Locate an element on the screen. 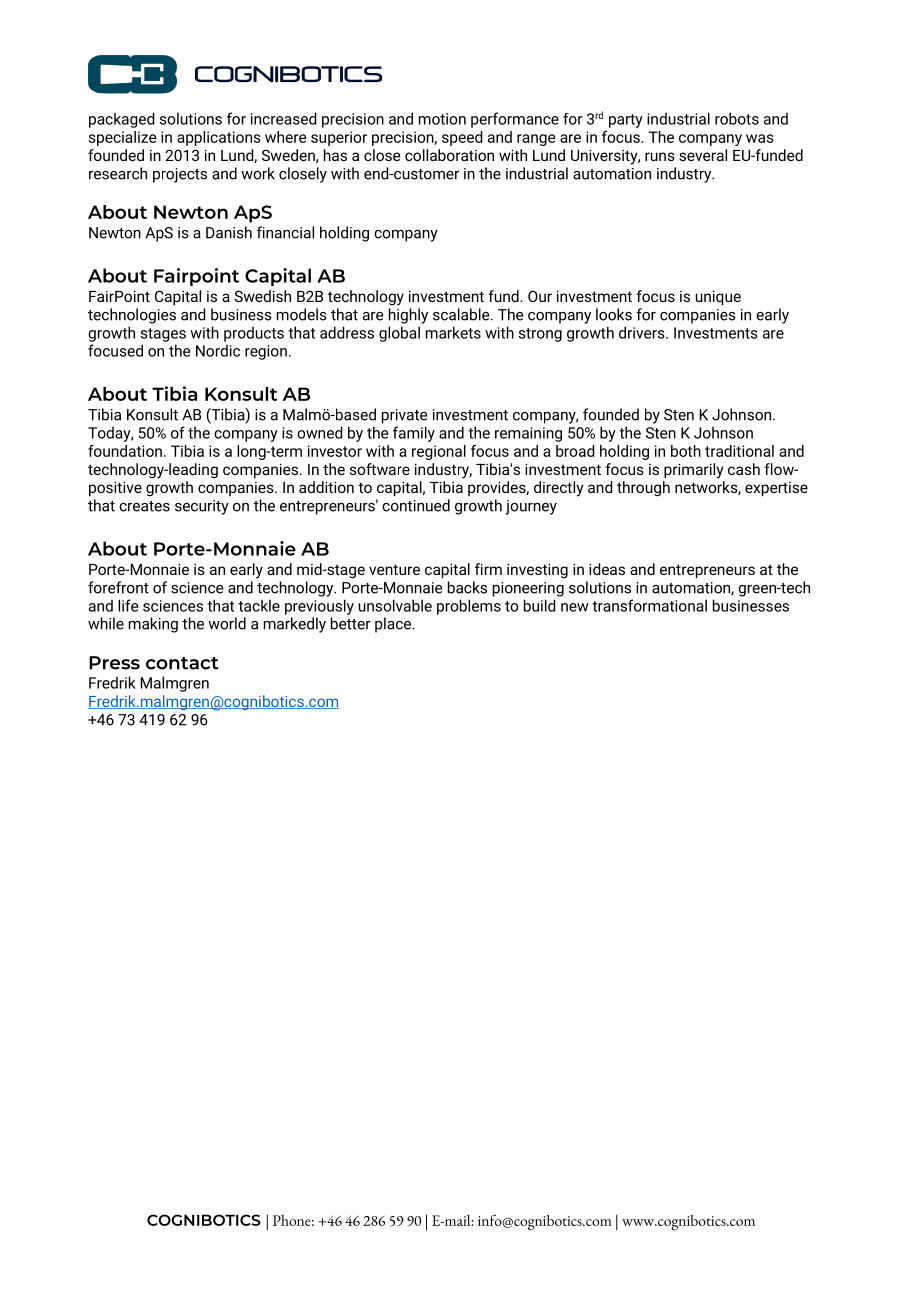 Image resolution: width=924 pixels, height=1308 pixels. contact is located at coordinates (182, 663).
